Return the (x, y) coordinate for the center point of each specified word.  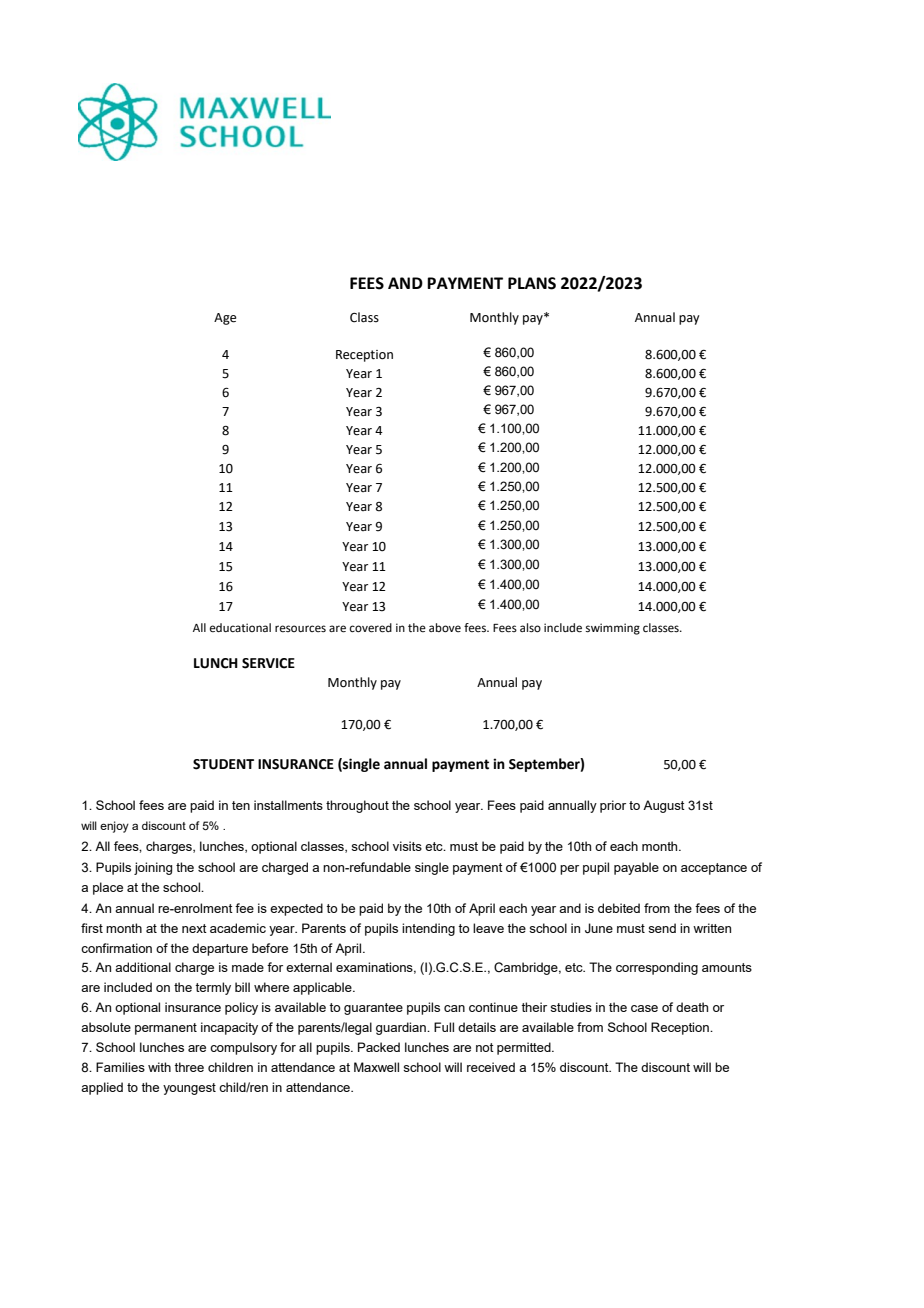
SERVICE (268, 663)
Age (225, 319)
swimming (613, 629)
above (445, 628)
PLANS (532, 283)
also (530, 628)
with (159, 1067)
